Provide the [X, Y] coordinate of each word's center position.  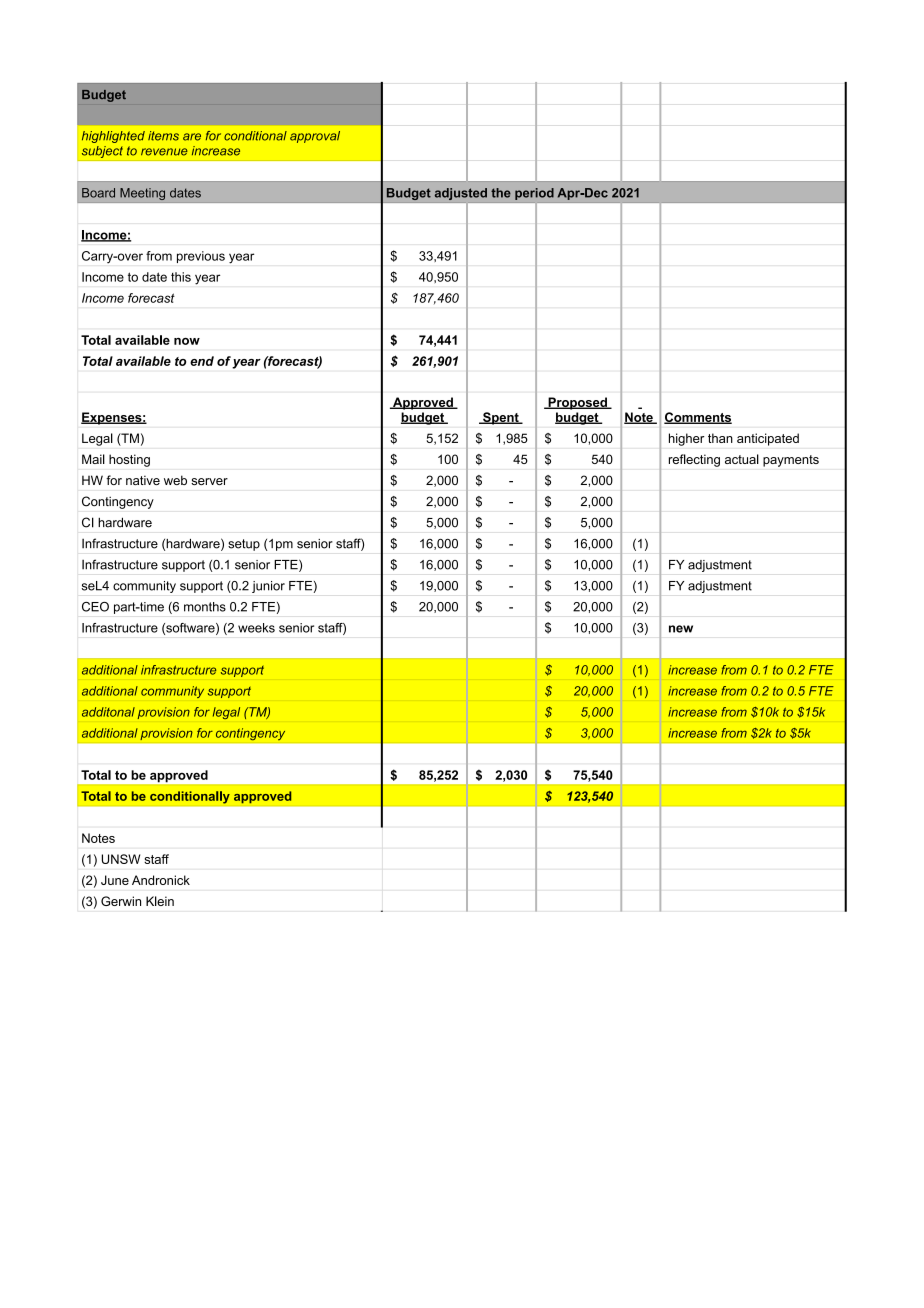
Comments [698, 418]
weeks [256, 628]
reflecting [694, 460]
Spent [501, 418]
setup [244, 545]
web [175, 480]
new [681, 629]
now [187, 341]
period [534, 194]
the [501, 193]
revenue [164, 152]
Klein [160, 901]
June [115, 880]
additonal [108, 712]
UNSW [121, 859]
